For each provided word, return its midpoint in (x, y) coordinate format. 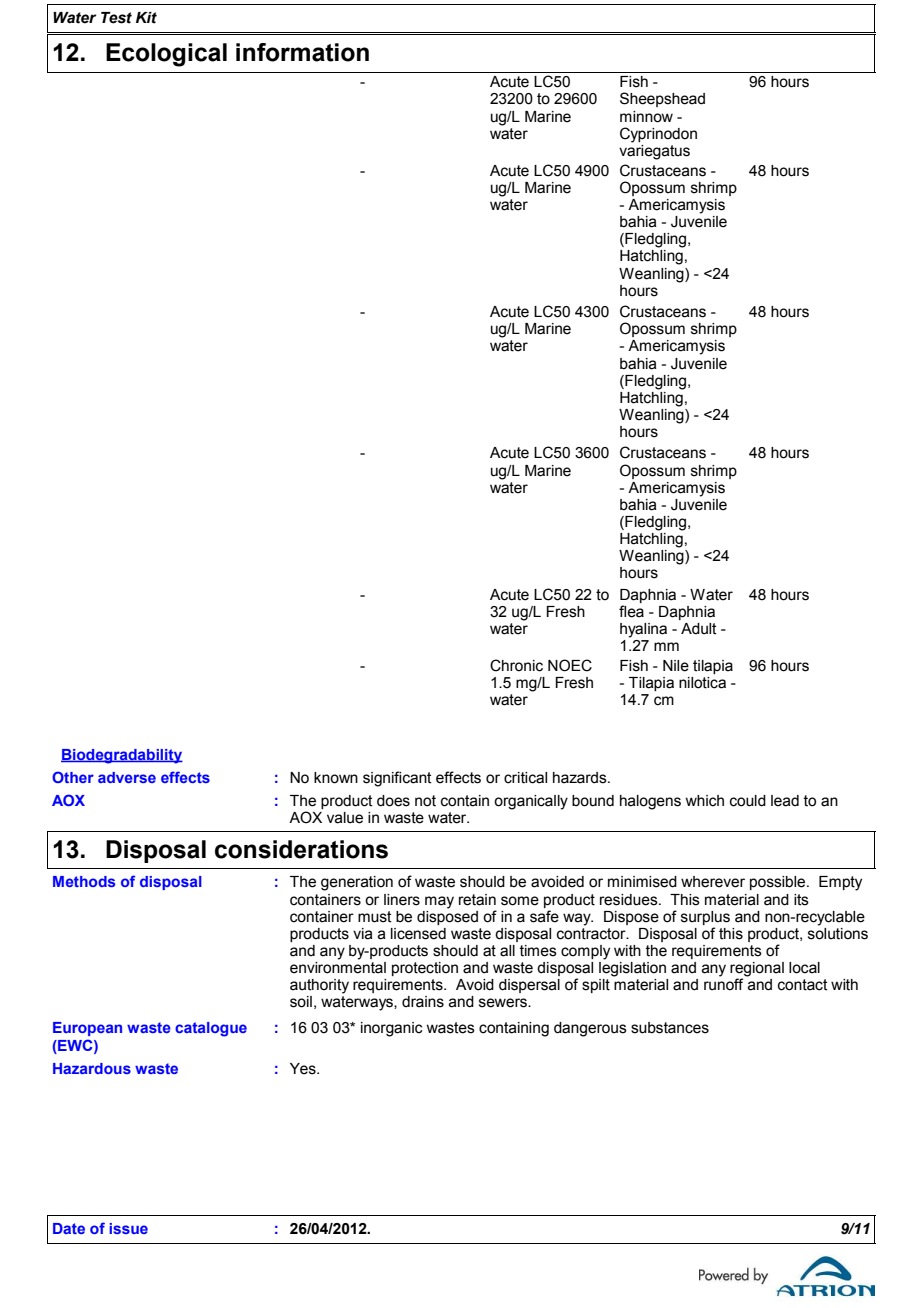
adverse (127, 777)
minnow (646, 117)
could (748, 801)
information (302, 52)
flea (631, 611)
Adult (699, 629)
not (425, 801)
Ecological (166, 55)
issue (128, 1228)
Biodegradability (122, 756)
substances (670, 1028)
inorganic (392, 1029)
